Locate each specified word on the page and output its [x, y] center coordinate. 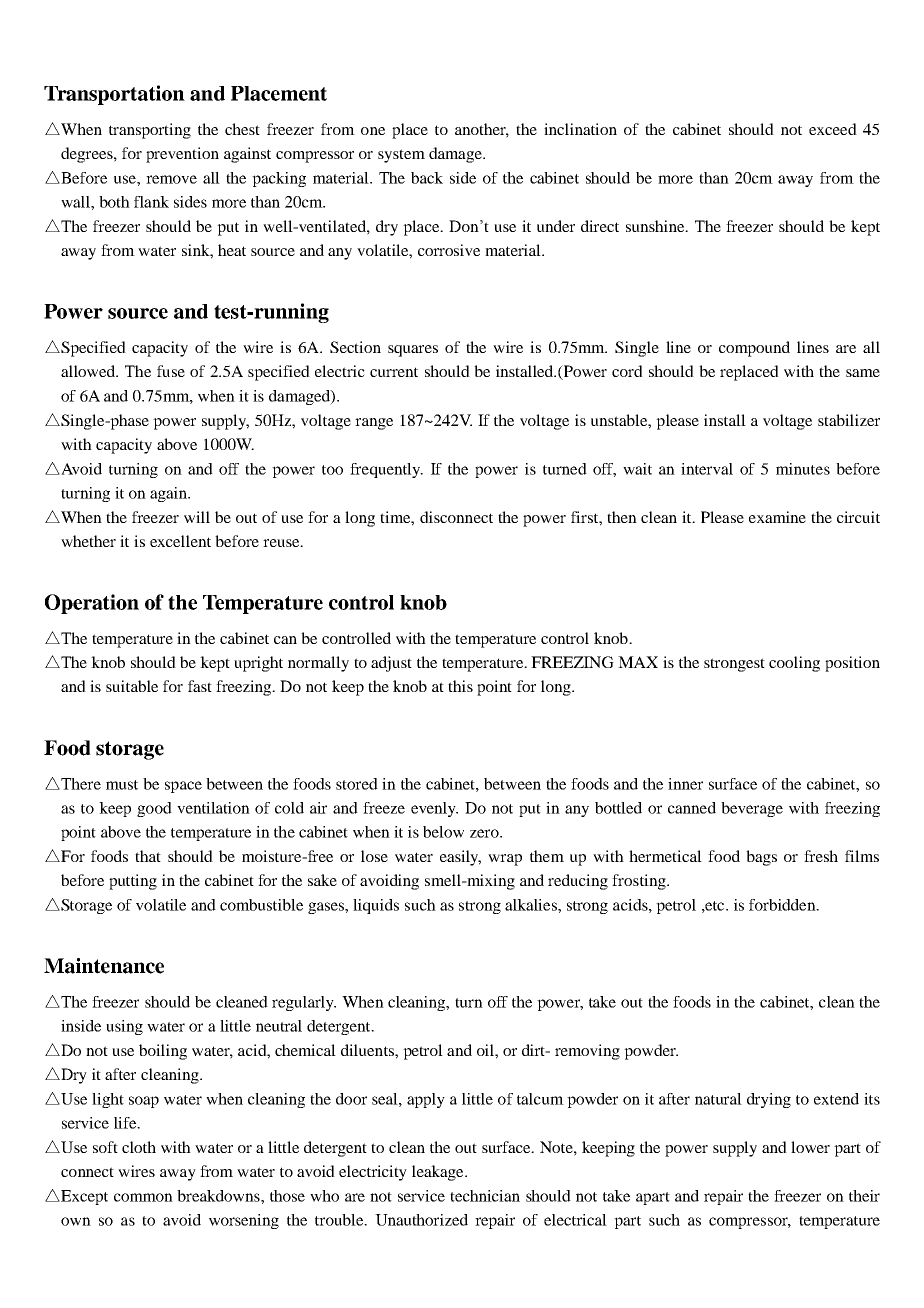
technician [485, 1196]
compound [754, 349]
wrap [505, 860]
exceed [833, 129]
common [143, 1197]
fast [200, 686]
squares [413, 351]
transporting [150, 131]
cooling [794, 664]
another [482, 130]
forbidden [783, 905]
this [460, 686]
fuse [171, 371]
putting [133, 882]
